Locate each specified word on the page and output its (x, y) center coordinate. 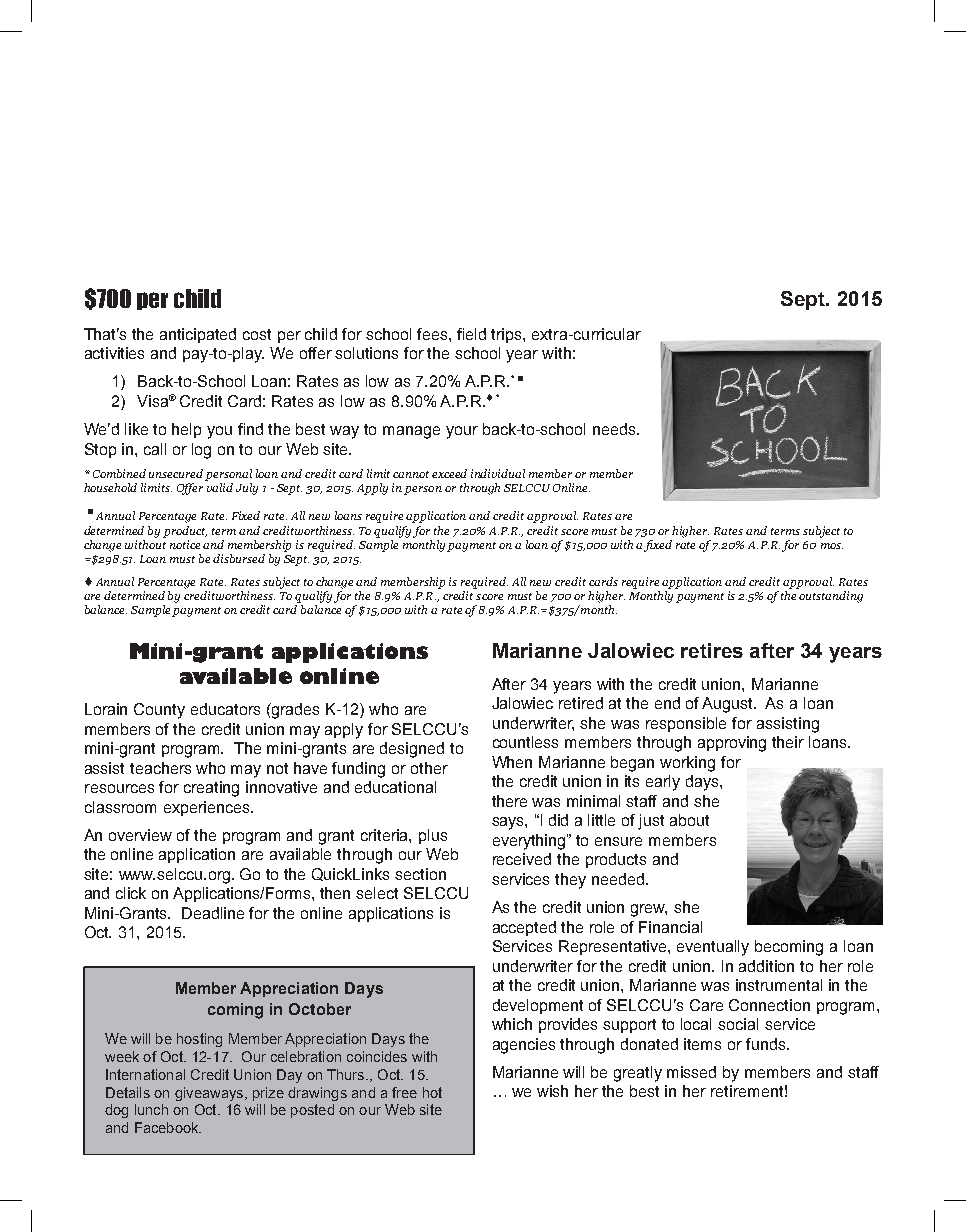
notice (185, 544)
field (471, 334)
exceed (449, 473)
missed (691, 1072)
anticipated (198, 335)
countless (525, 742)
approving (732, 744)
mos (832, 546)
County (159, 711)
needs (615, 429)
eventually (713, 948)
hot (432, 1092)
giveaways (209, 1094)
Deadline (213, 913)
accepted (524, 928)
